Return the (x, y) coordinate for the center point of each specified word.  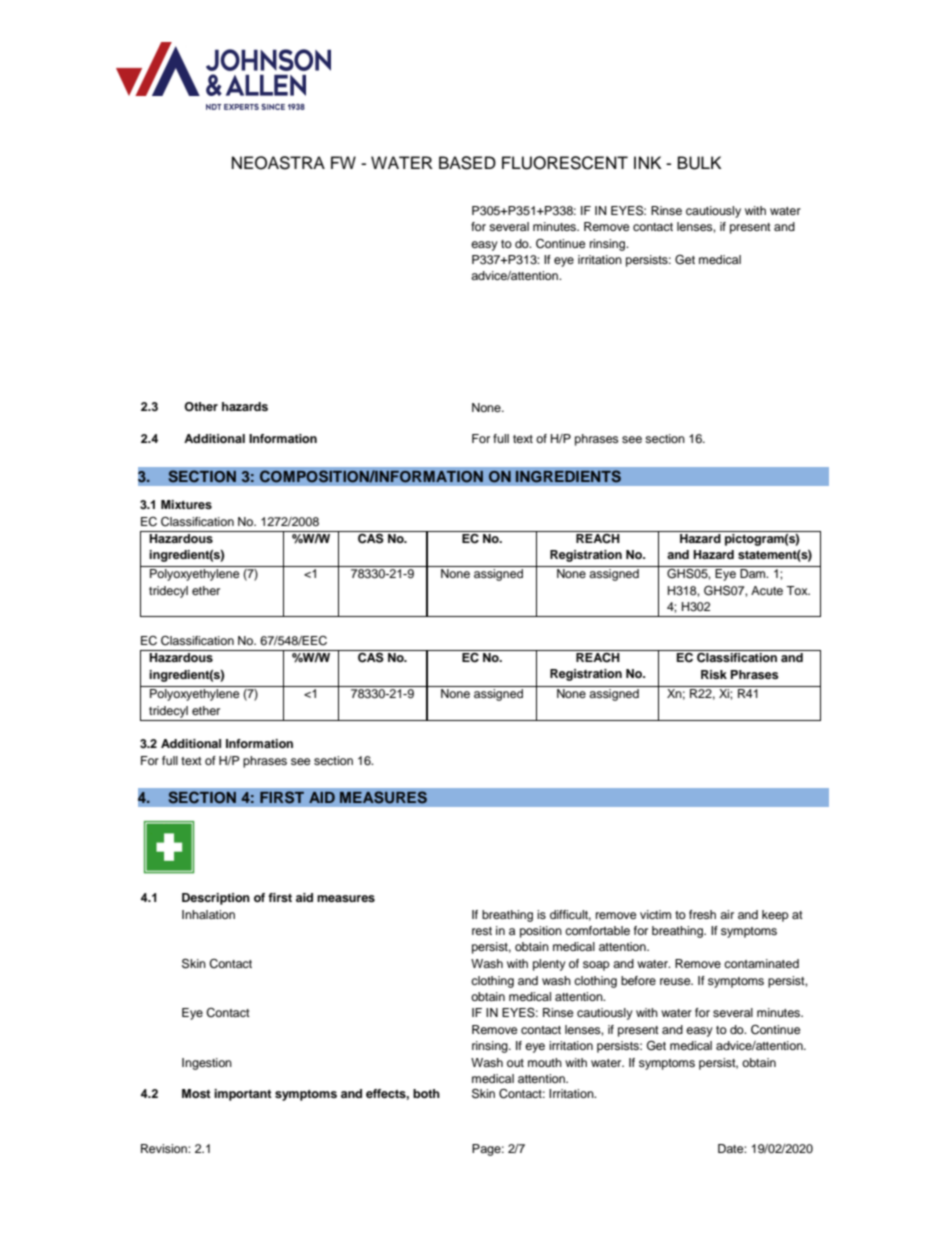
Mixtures (186, 504)
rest (482, 931)
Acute (767, 590)
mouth (545, 1062)
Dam (754, 573)
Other (201, 407)
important (243, 1095)
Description (216, 899)
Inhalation (208, 914)
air (727, 914)
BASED (467, 163)
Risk (714, 674)
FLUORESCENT (565, 163)
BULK (699, 163)
